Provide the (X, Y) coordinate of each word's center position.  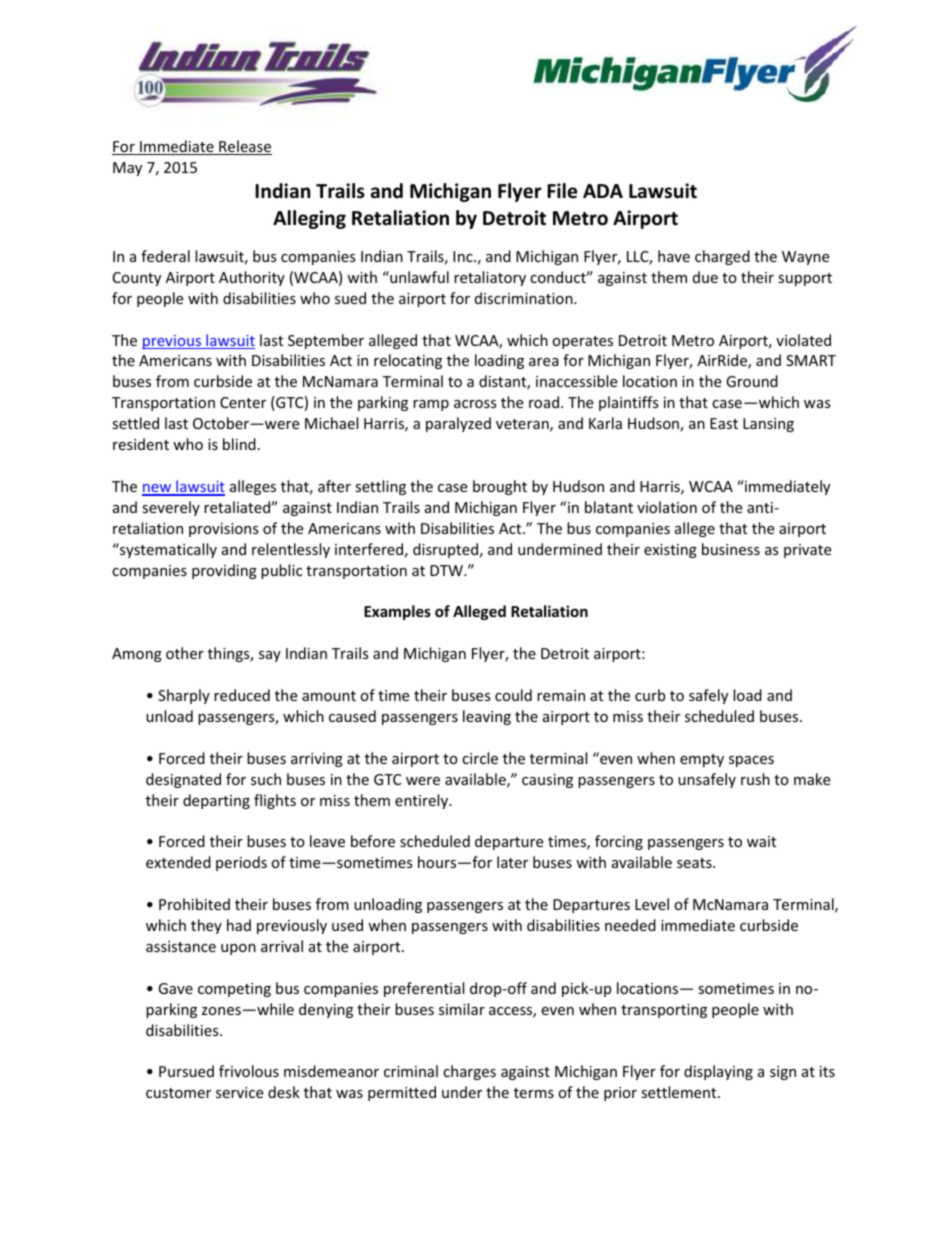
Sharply (184, 696)
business (731, 549)
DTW (447, 570)
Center (243, 402)
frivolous (249, 1071)
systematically (167, 550)
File (562, 191)
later (512, 862)
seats (695, 863)
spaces (751, 761)
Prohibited (194, 904)
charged (722, 257)
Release (244, 147)
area (544, 362)
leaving (487, 717)
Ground (752, 381)
